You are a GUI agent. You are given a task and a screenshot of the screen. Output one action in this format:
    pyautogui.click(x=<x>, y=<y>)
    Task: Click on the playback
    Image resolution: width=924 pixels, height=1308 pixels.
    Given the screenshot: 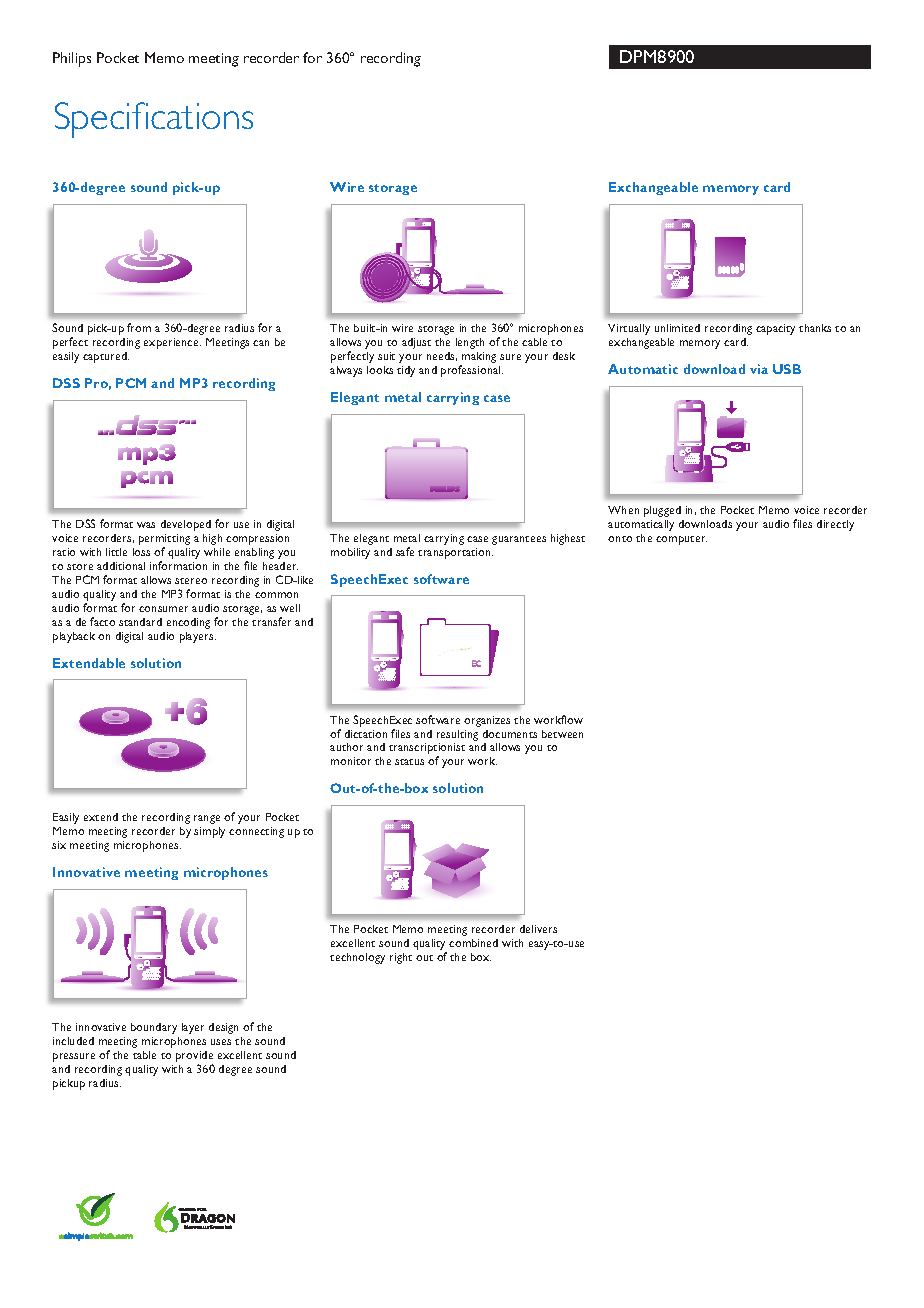 What is the action you would take?
    pyautogui.click(x=74, y=637)
